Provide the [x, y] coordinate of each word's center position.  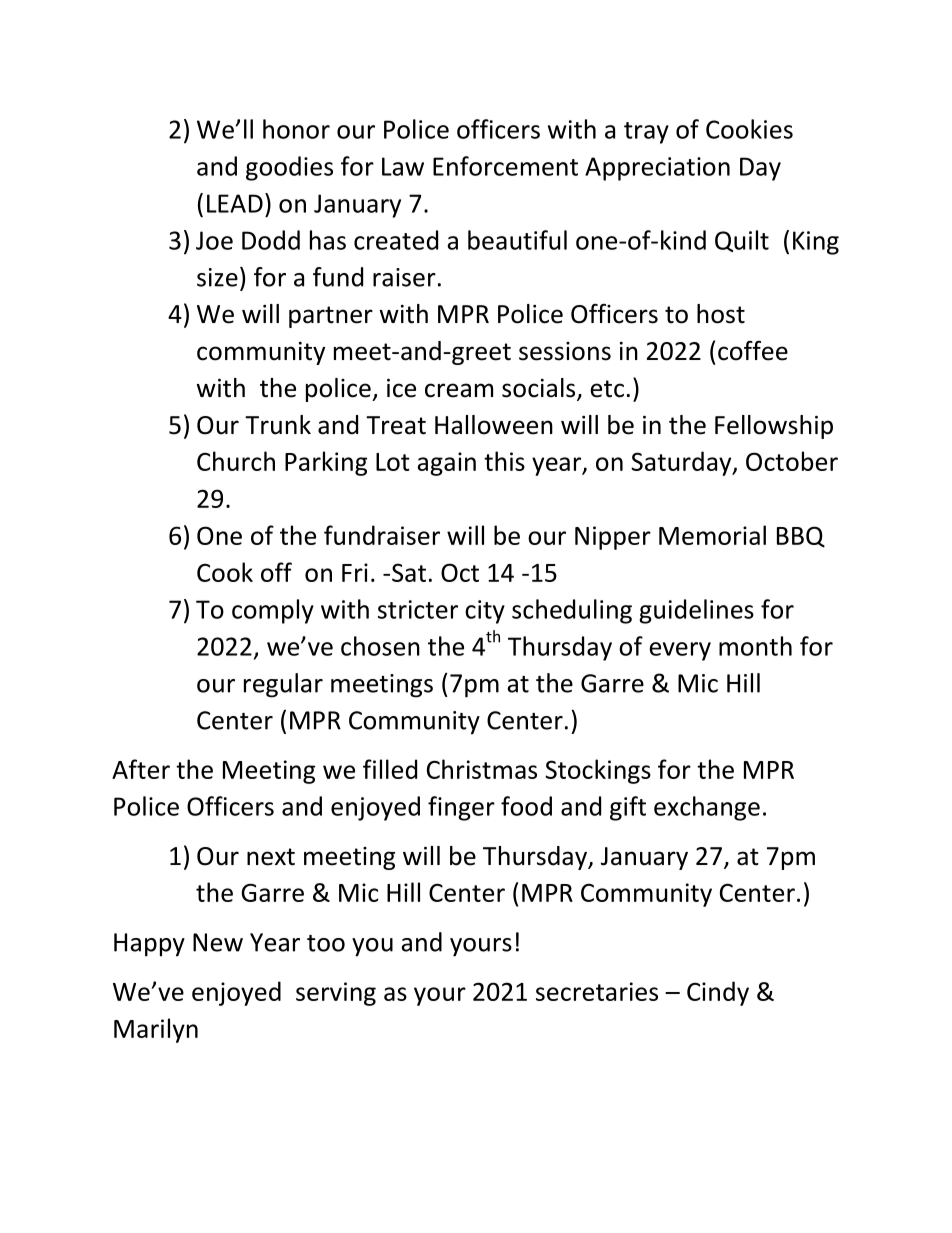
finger [461, 808]
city [485, 612]
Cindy [718, 993]
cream [459, 390]
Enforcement [505, 166]
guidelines [696, 611]
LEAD [235, 203]
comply [273, 611]
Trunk [278, 425]
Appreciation [657, 169]
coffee [753, 351]
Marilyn [156, 1030]
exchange [707, 808]
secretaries [597, 991]
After [141, 769]
